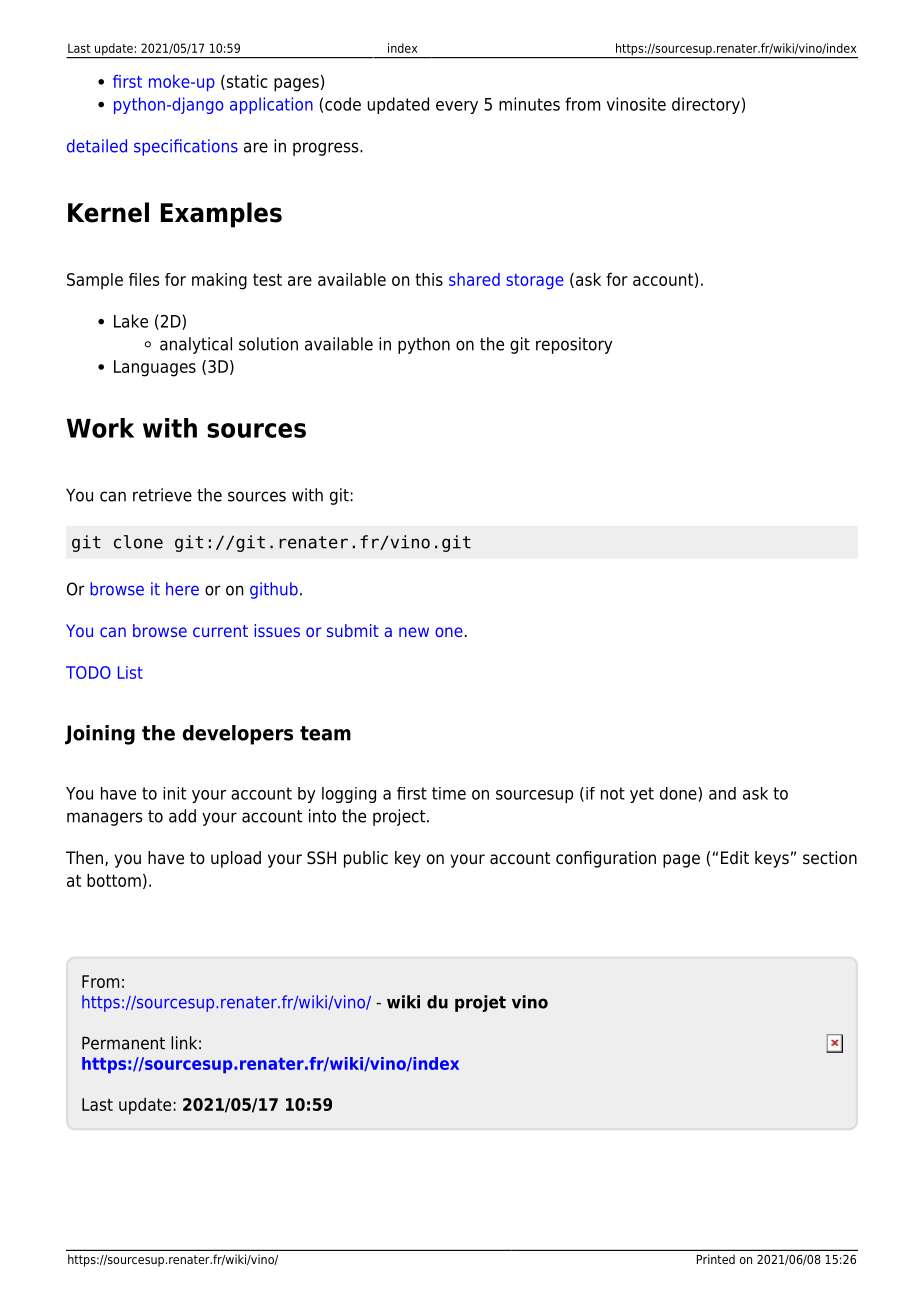 The height and width of the document is (1308, 924). What do you see at coordinates (457, 107) in the document?
I see `every` at bounding box center [457, 107].
